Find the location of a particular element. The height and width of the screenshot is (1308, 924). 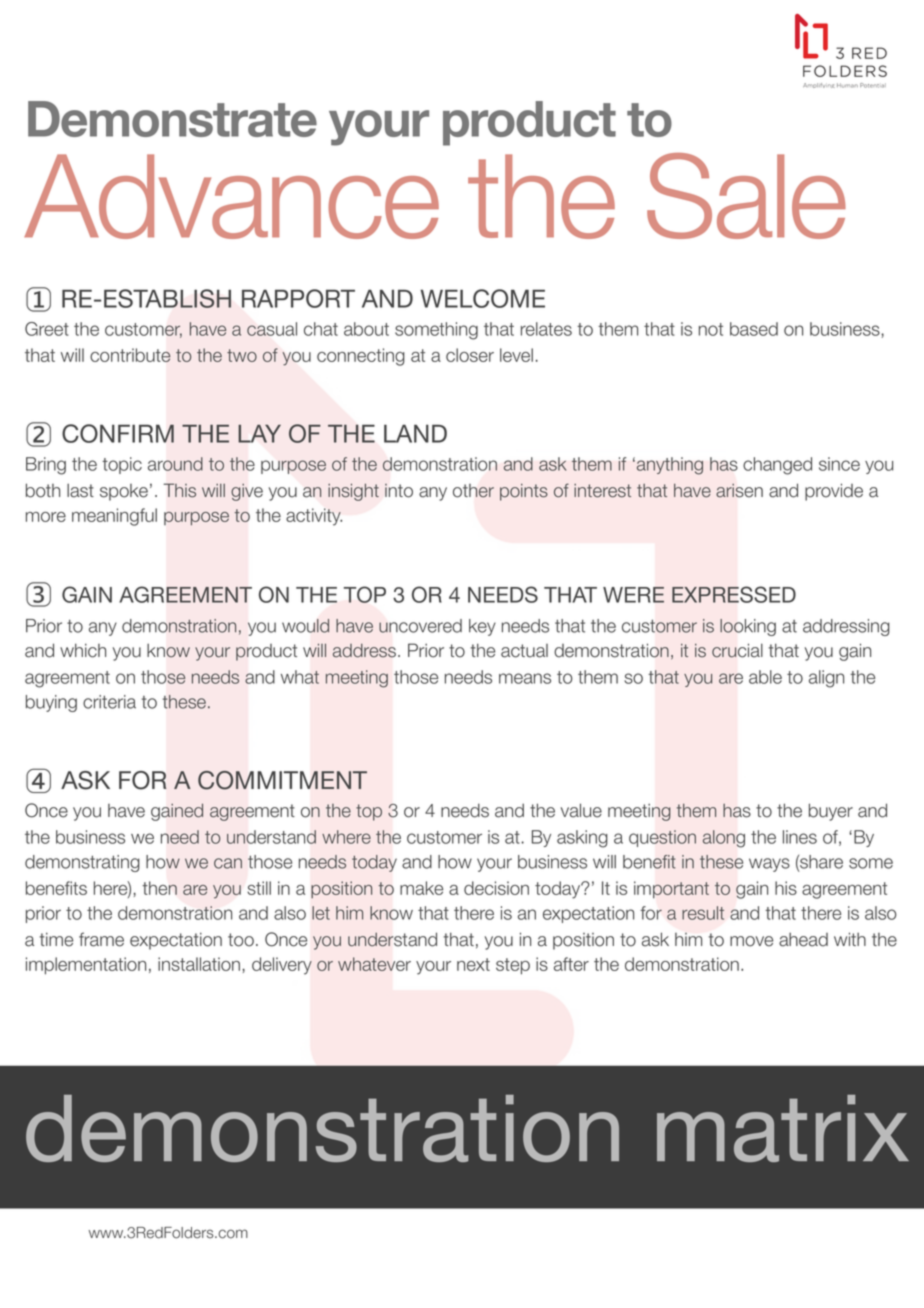

next is located at coordinates (473, 964).
